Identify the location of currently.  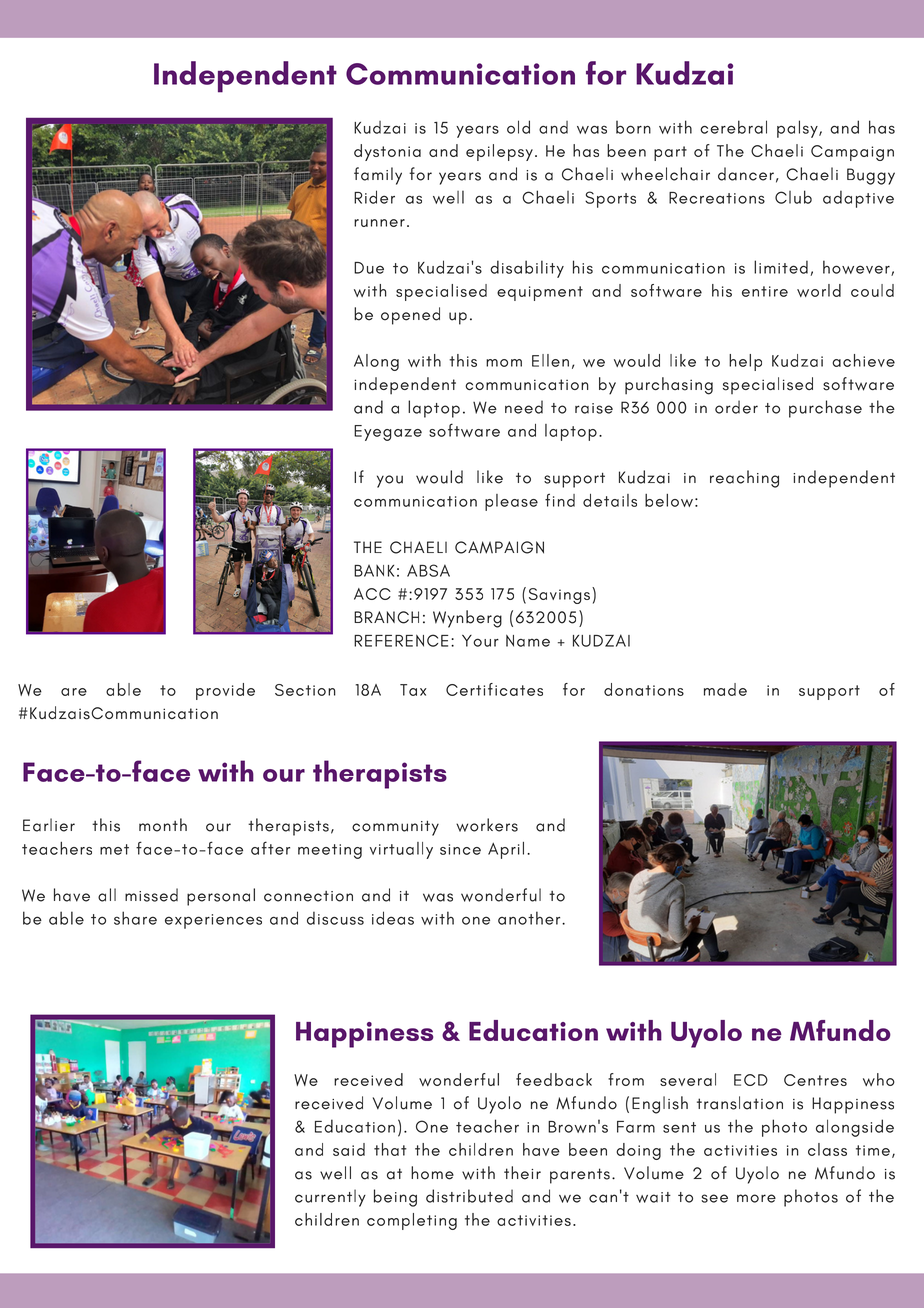
(330, 1198).
